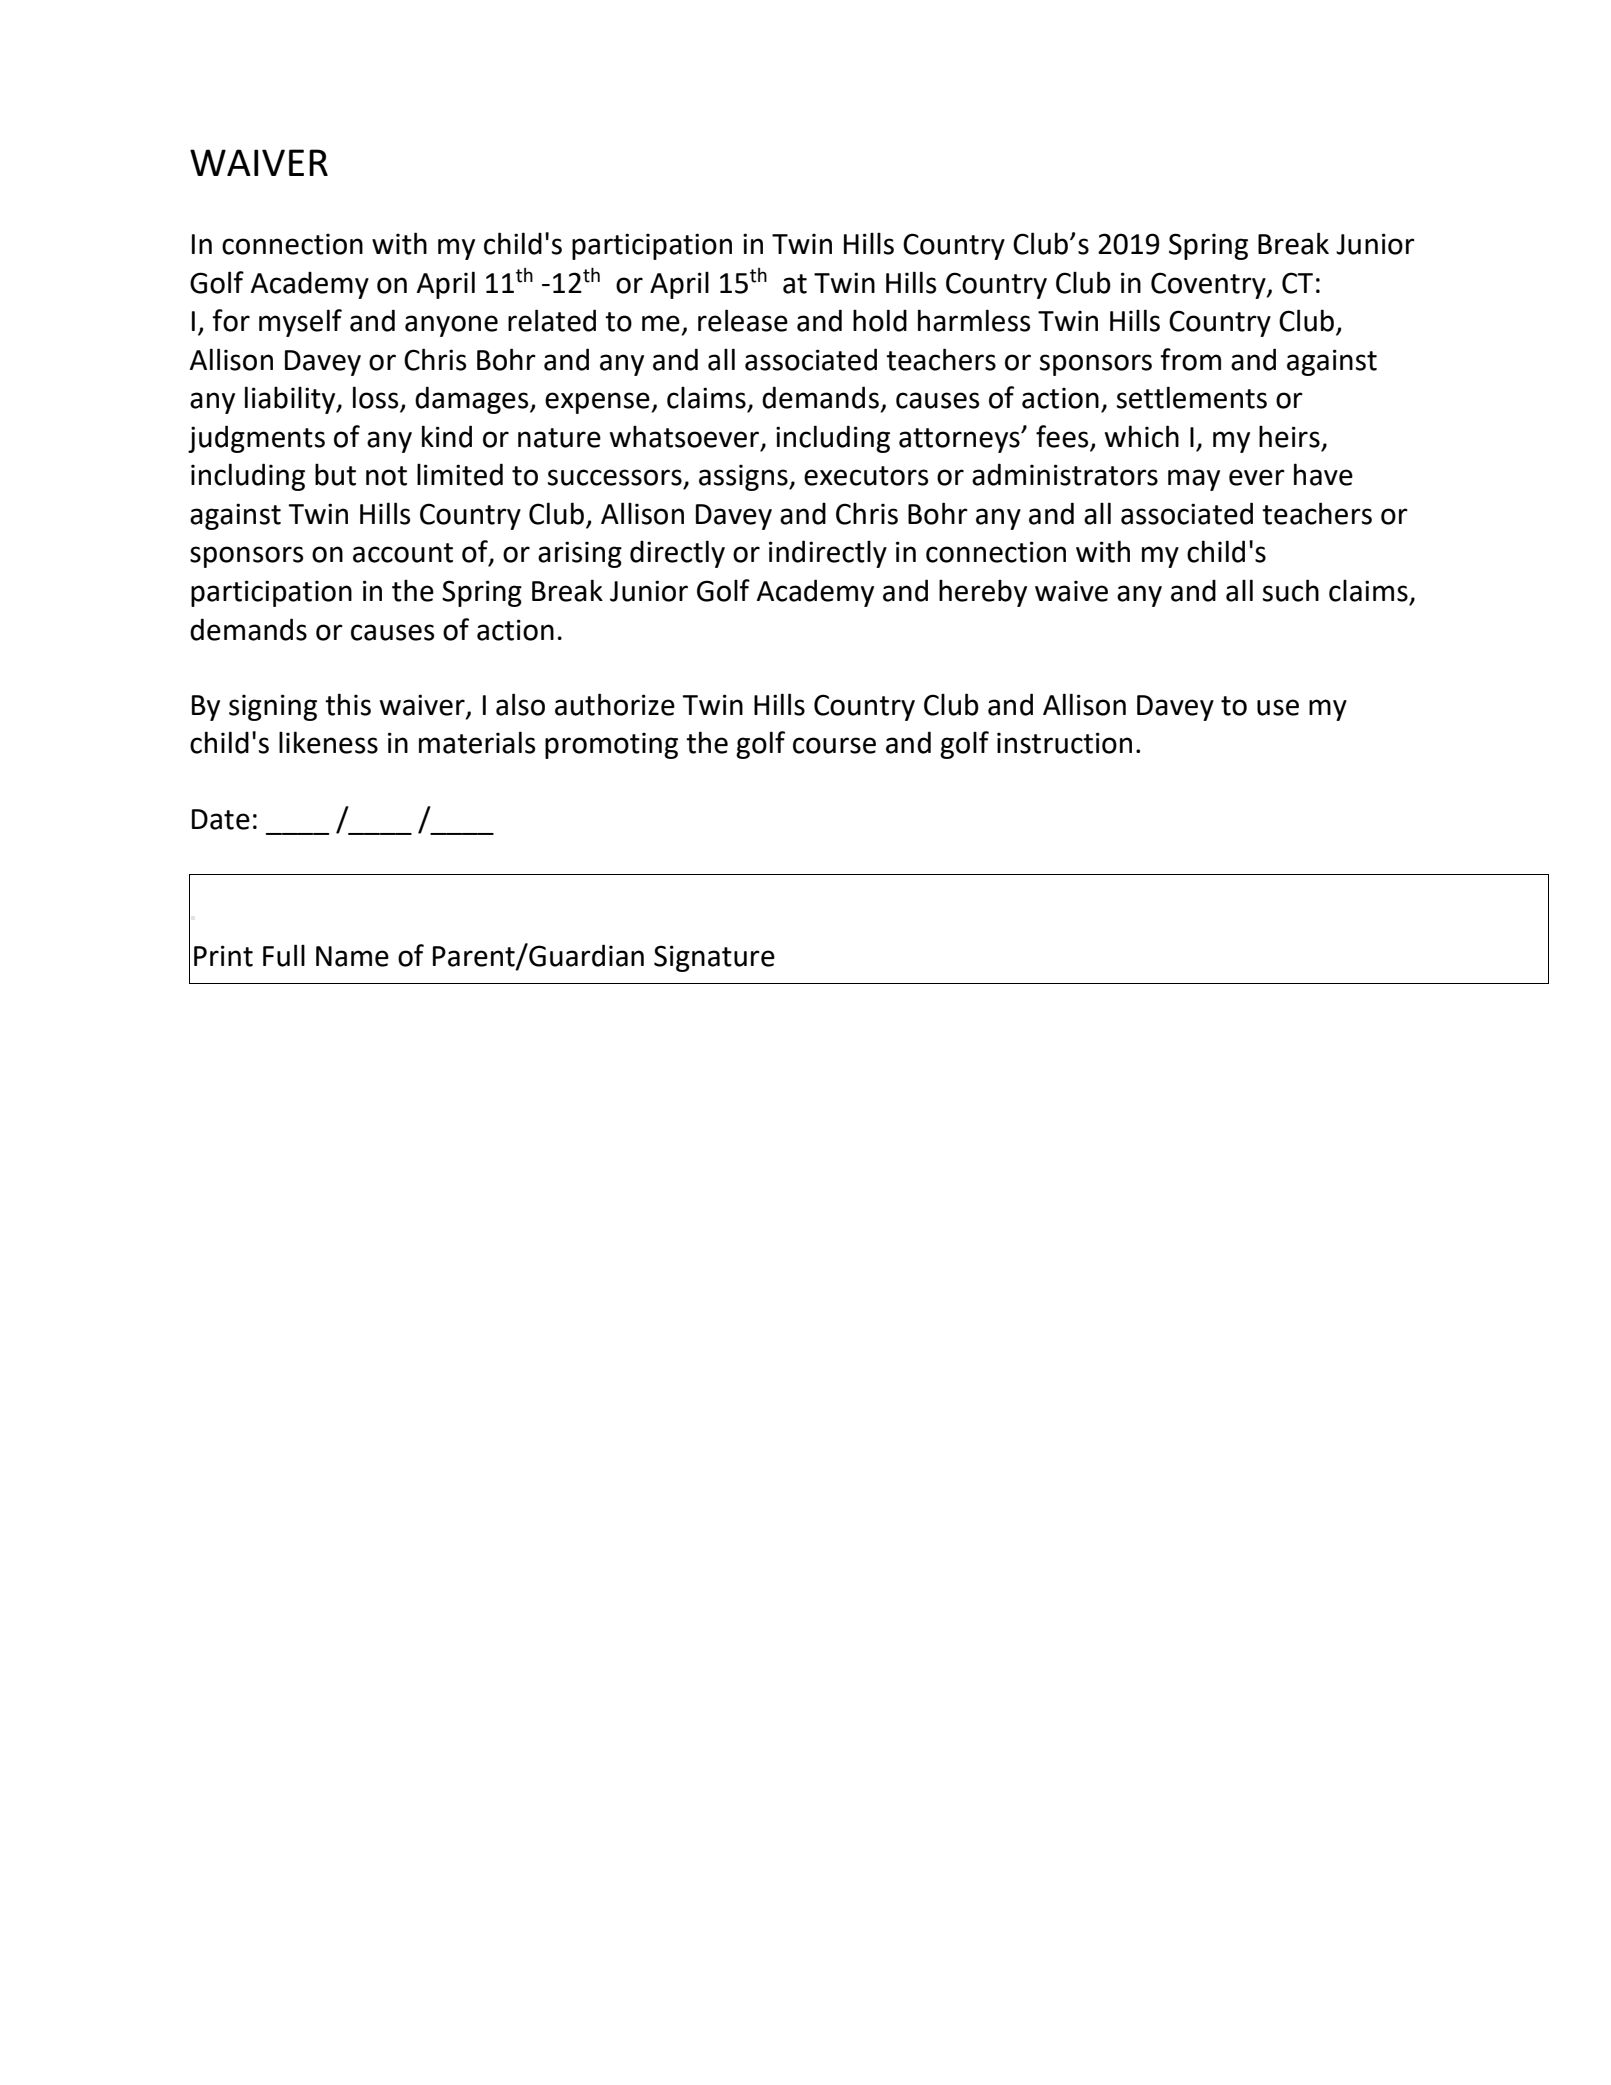 This image has width=1611, height=2085. I want to click on myself, so click(300, 323).
